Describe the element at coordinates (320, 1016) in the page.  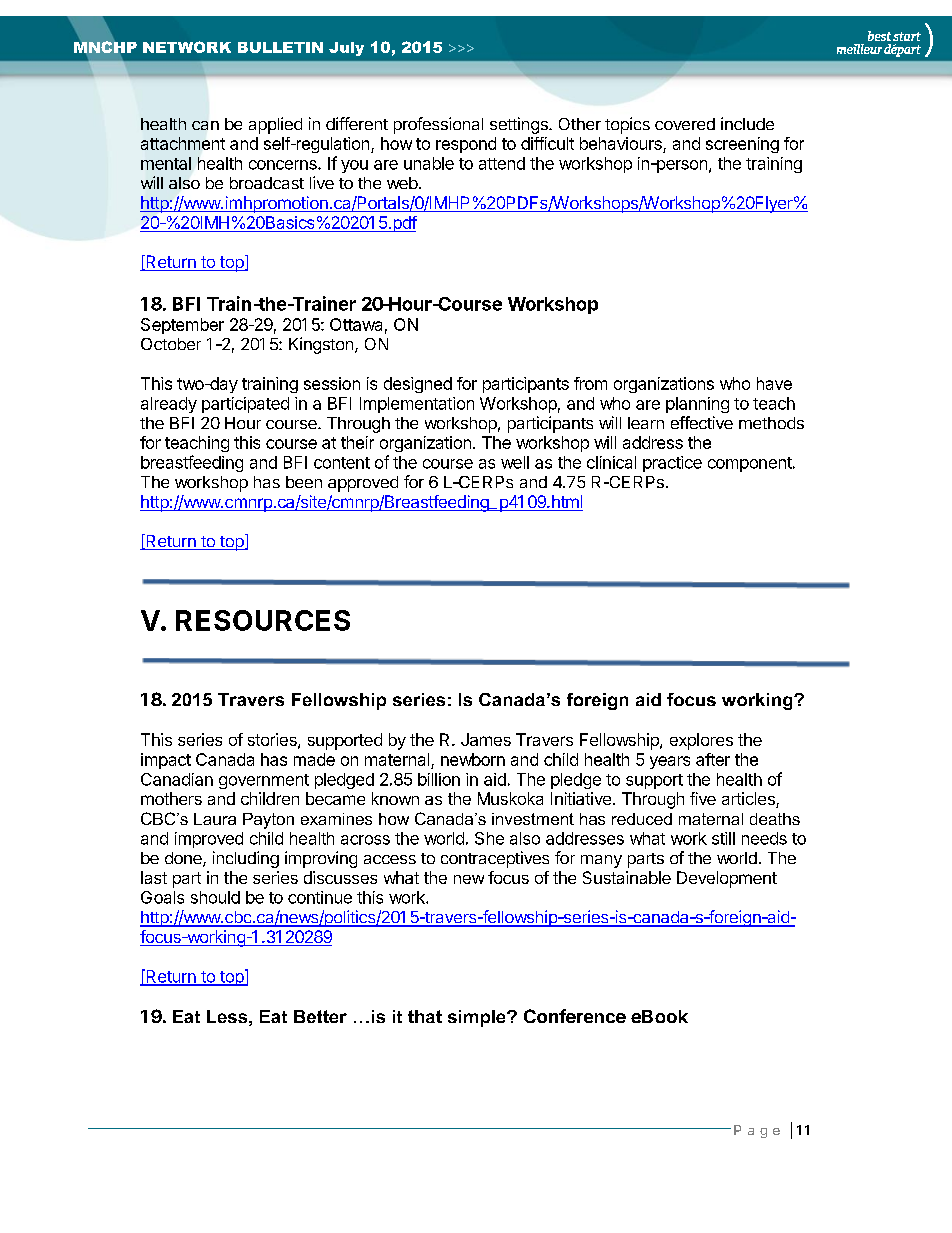
I see `Better` at that location.
